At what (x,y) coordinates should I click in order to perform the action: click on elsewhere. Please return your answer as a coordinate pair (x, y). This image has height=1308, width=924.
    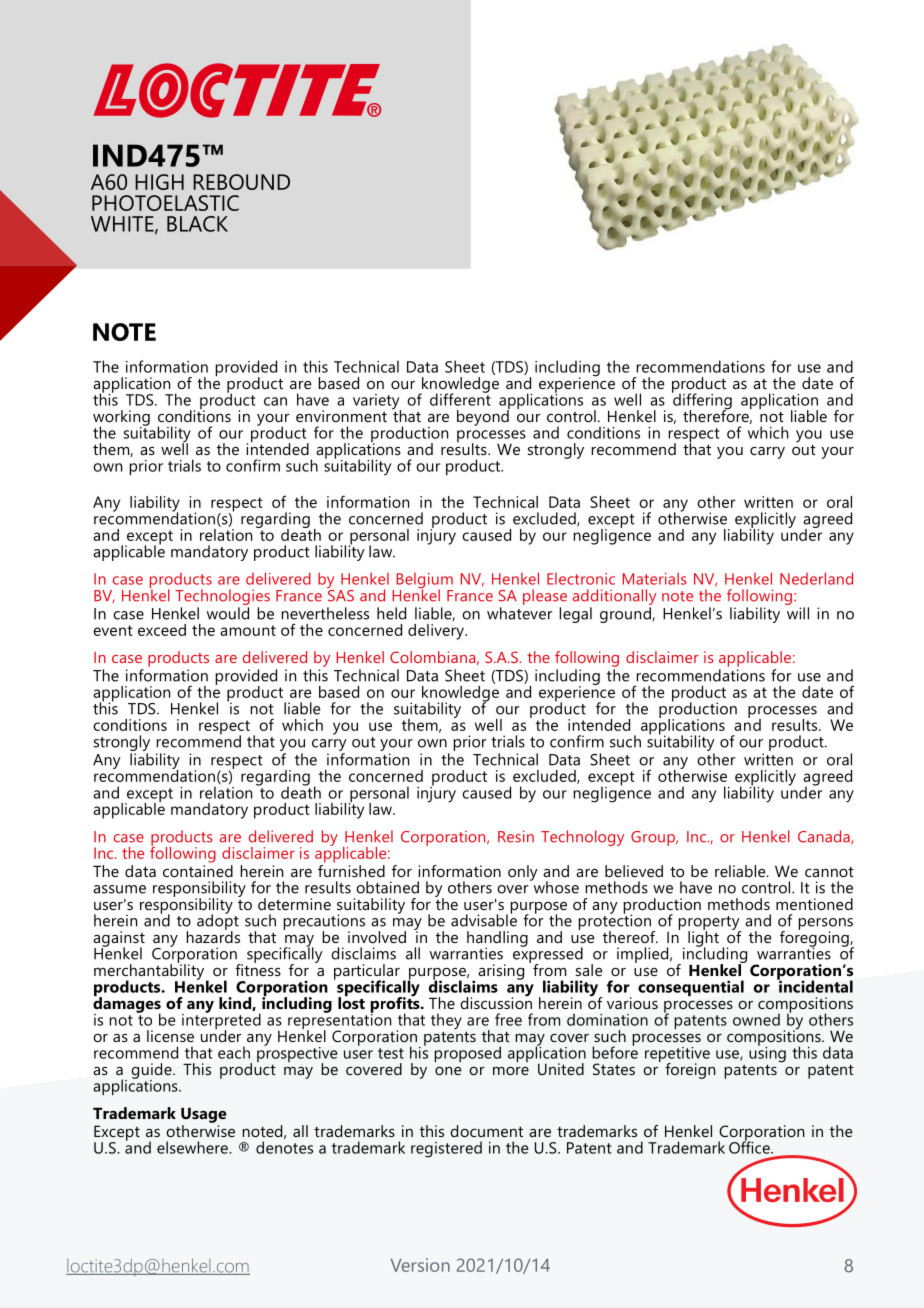
    Looking at the image, I should click on (193, 1147).
